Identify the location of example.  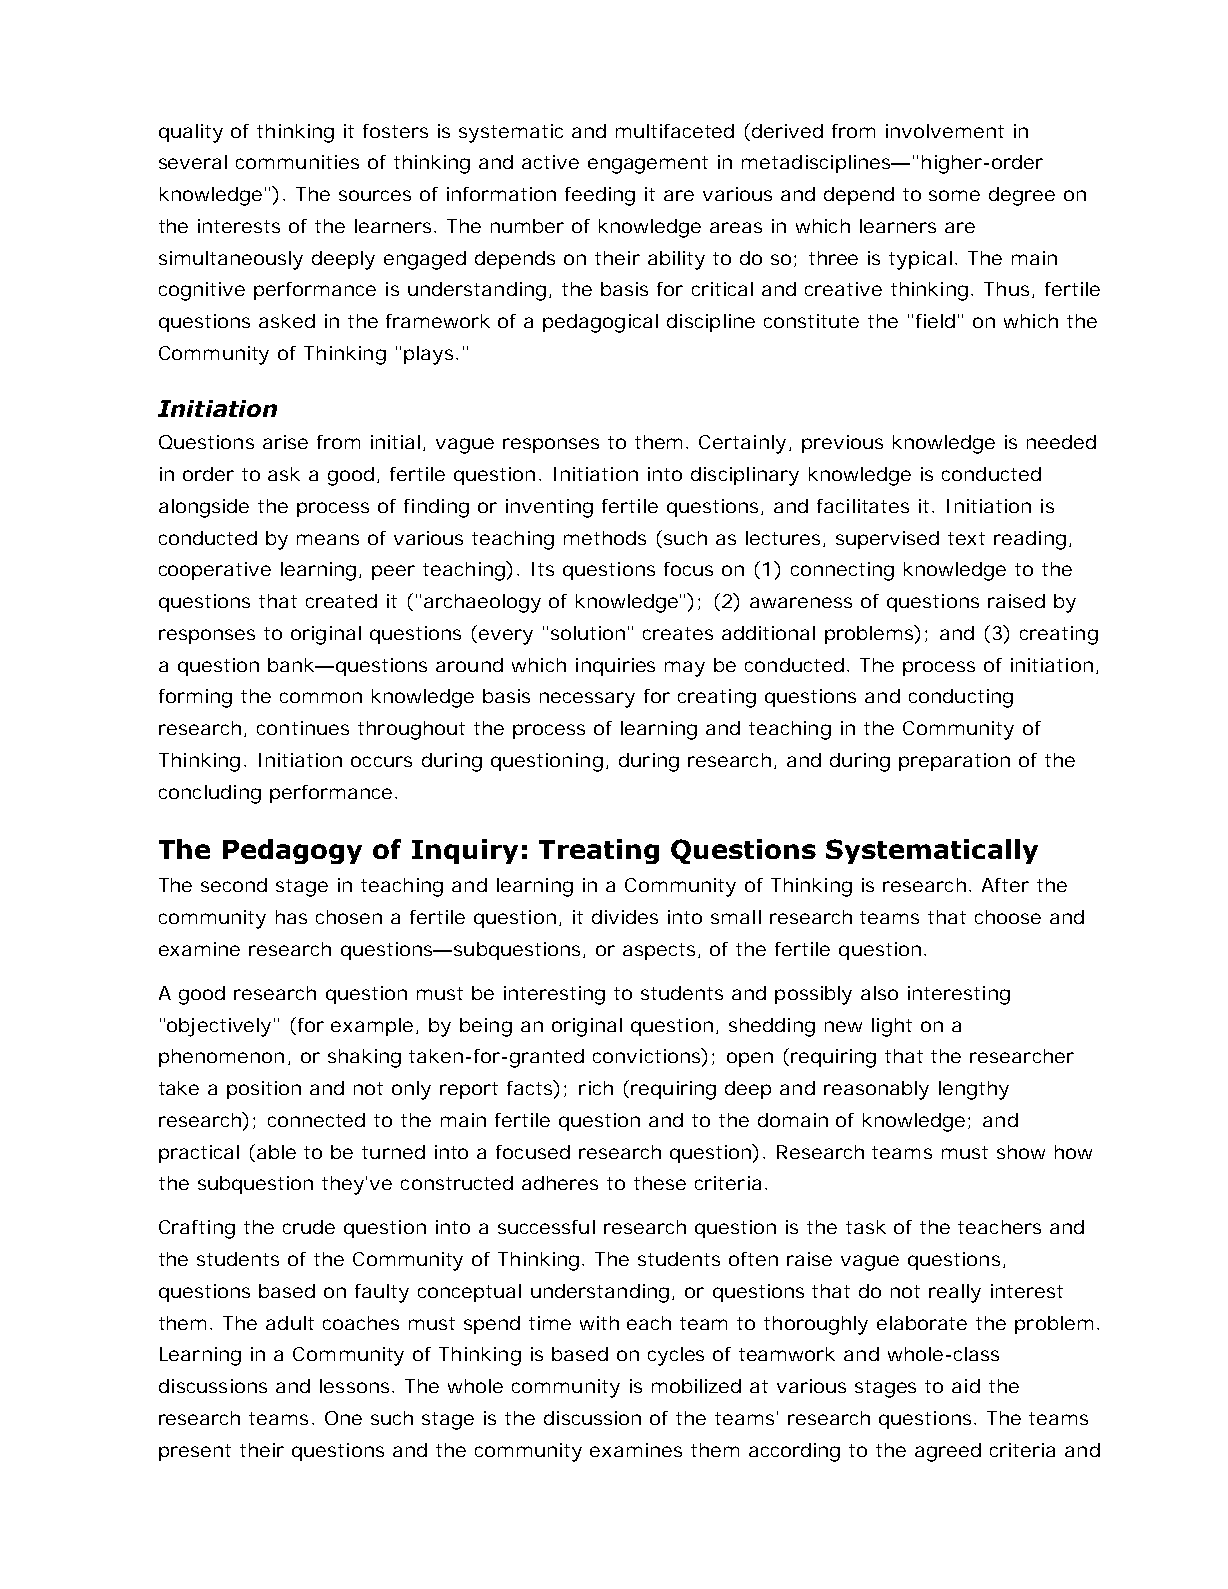
(372, 1027).
